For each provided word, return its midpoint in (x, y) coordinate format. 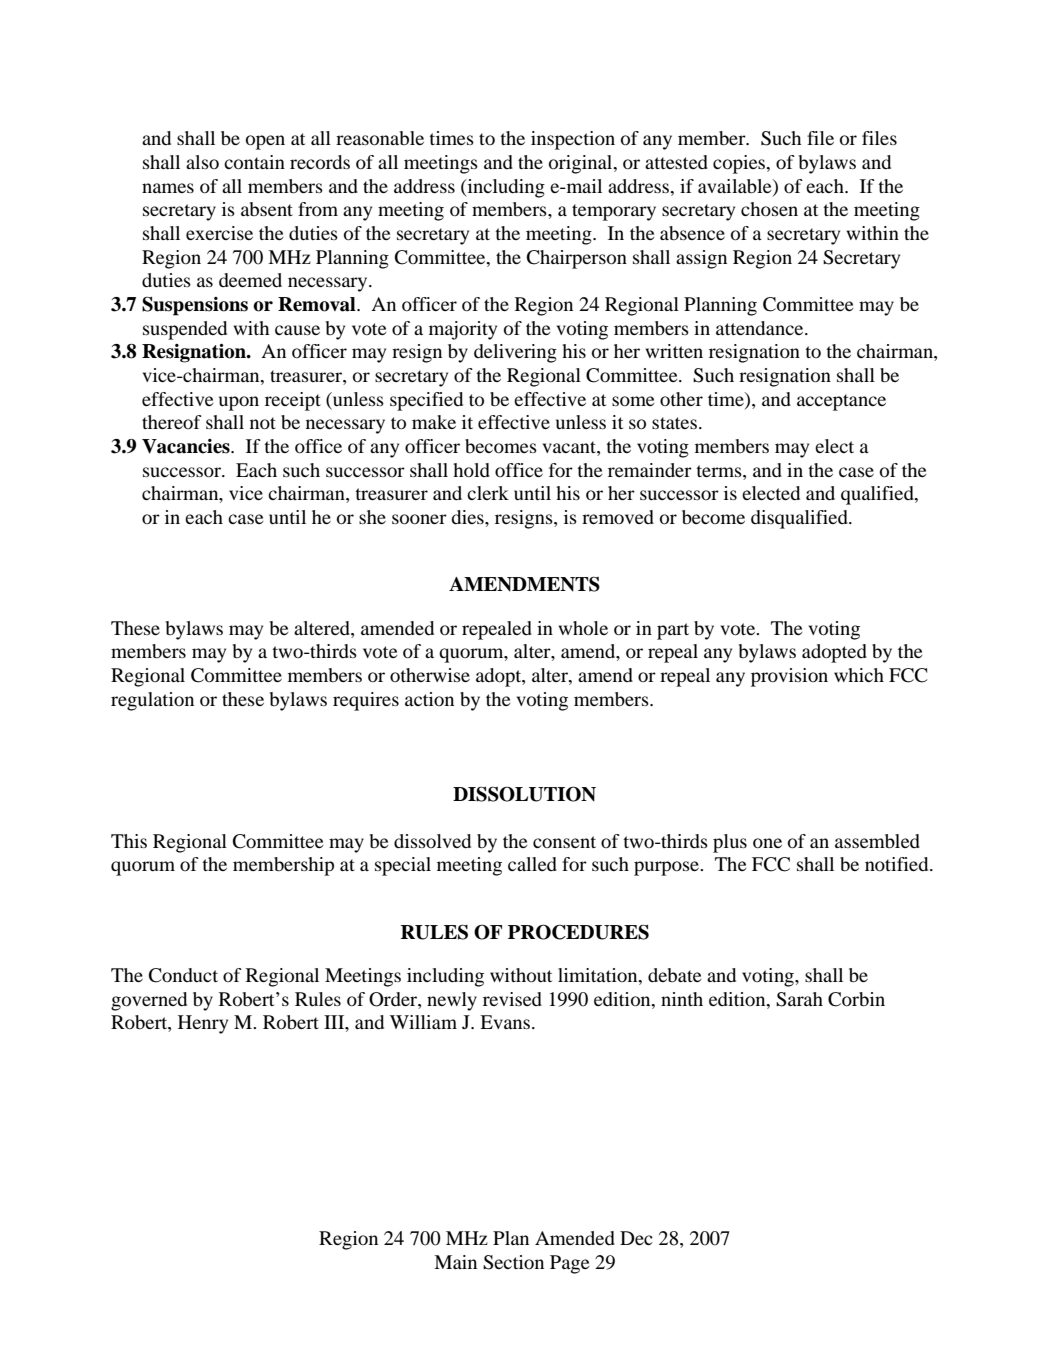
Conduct (183, 975)
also (202, 162)
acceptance (841, 402)
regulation (152, 701)
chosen (769, 209)
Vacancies (187, 446)
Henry (203, 1024)
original (582, 164)
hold (471, 470)
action (429, 699)
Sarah (799, 999)
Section (513, 1262)
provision (789, 677)
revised (512, 999)
